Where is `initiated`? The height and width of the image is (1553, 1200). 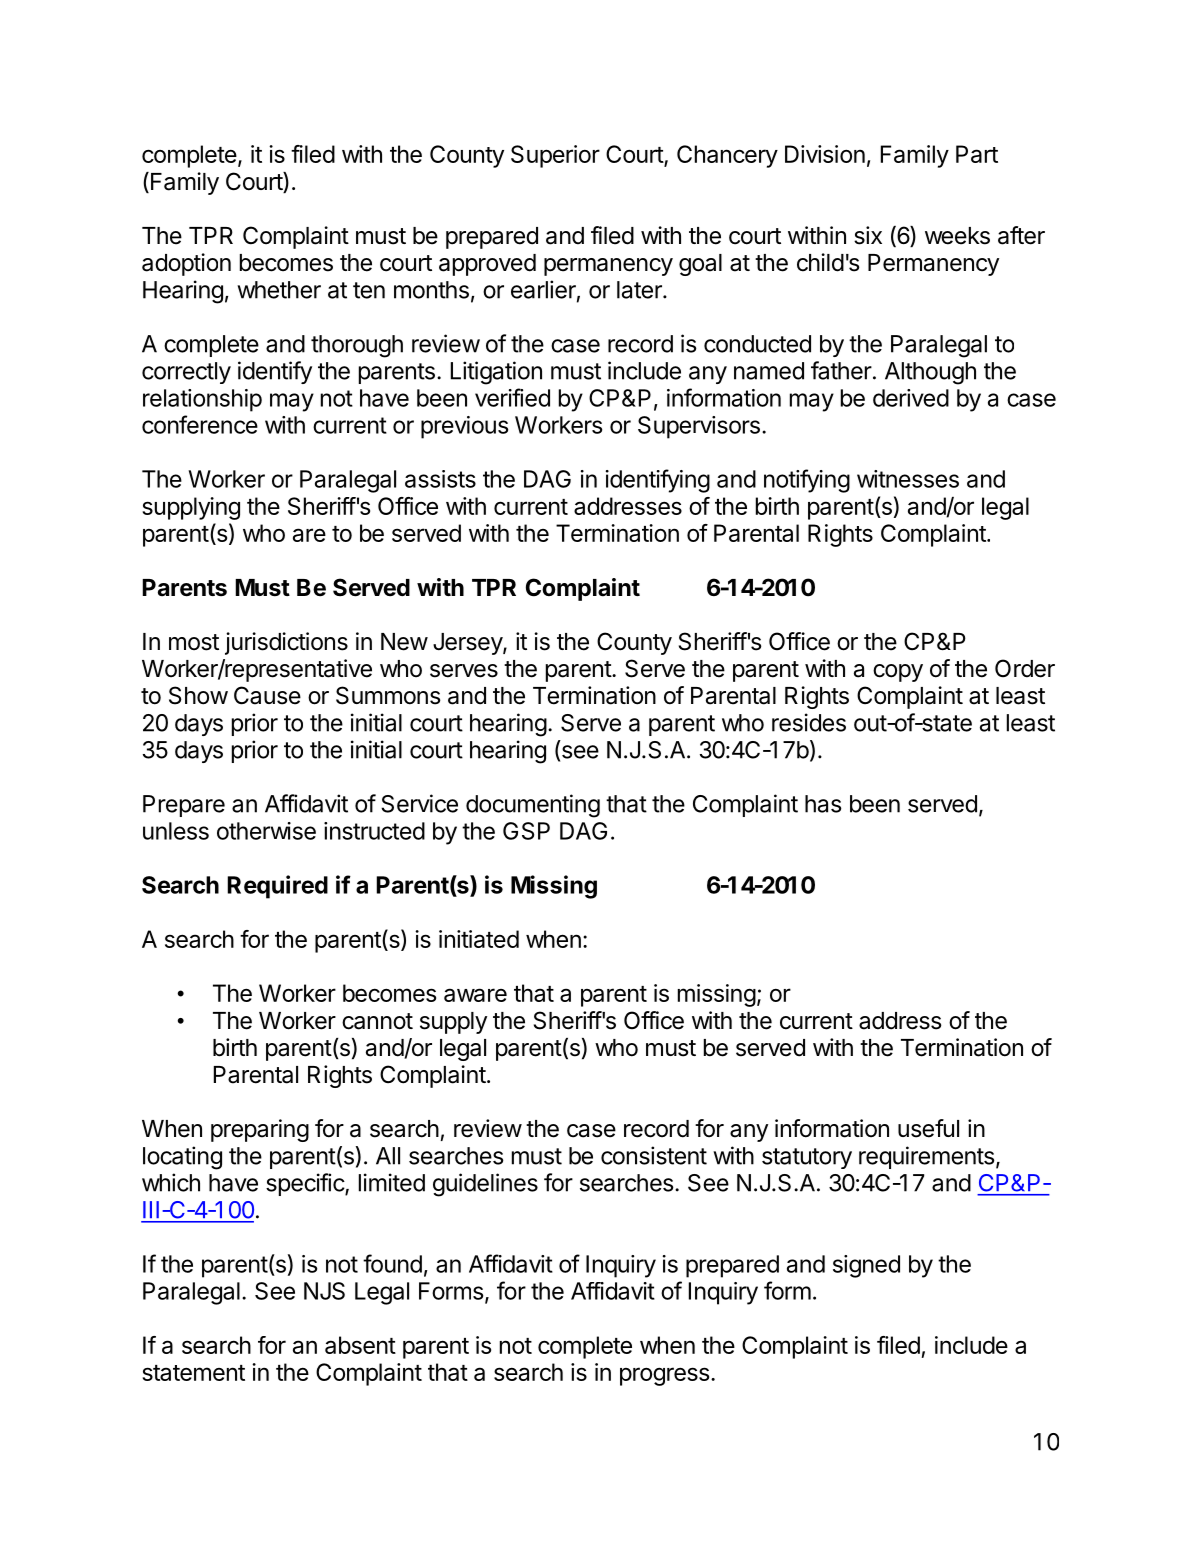
initiated is located at coordinates (479, 939).
